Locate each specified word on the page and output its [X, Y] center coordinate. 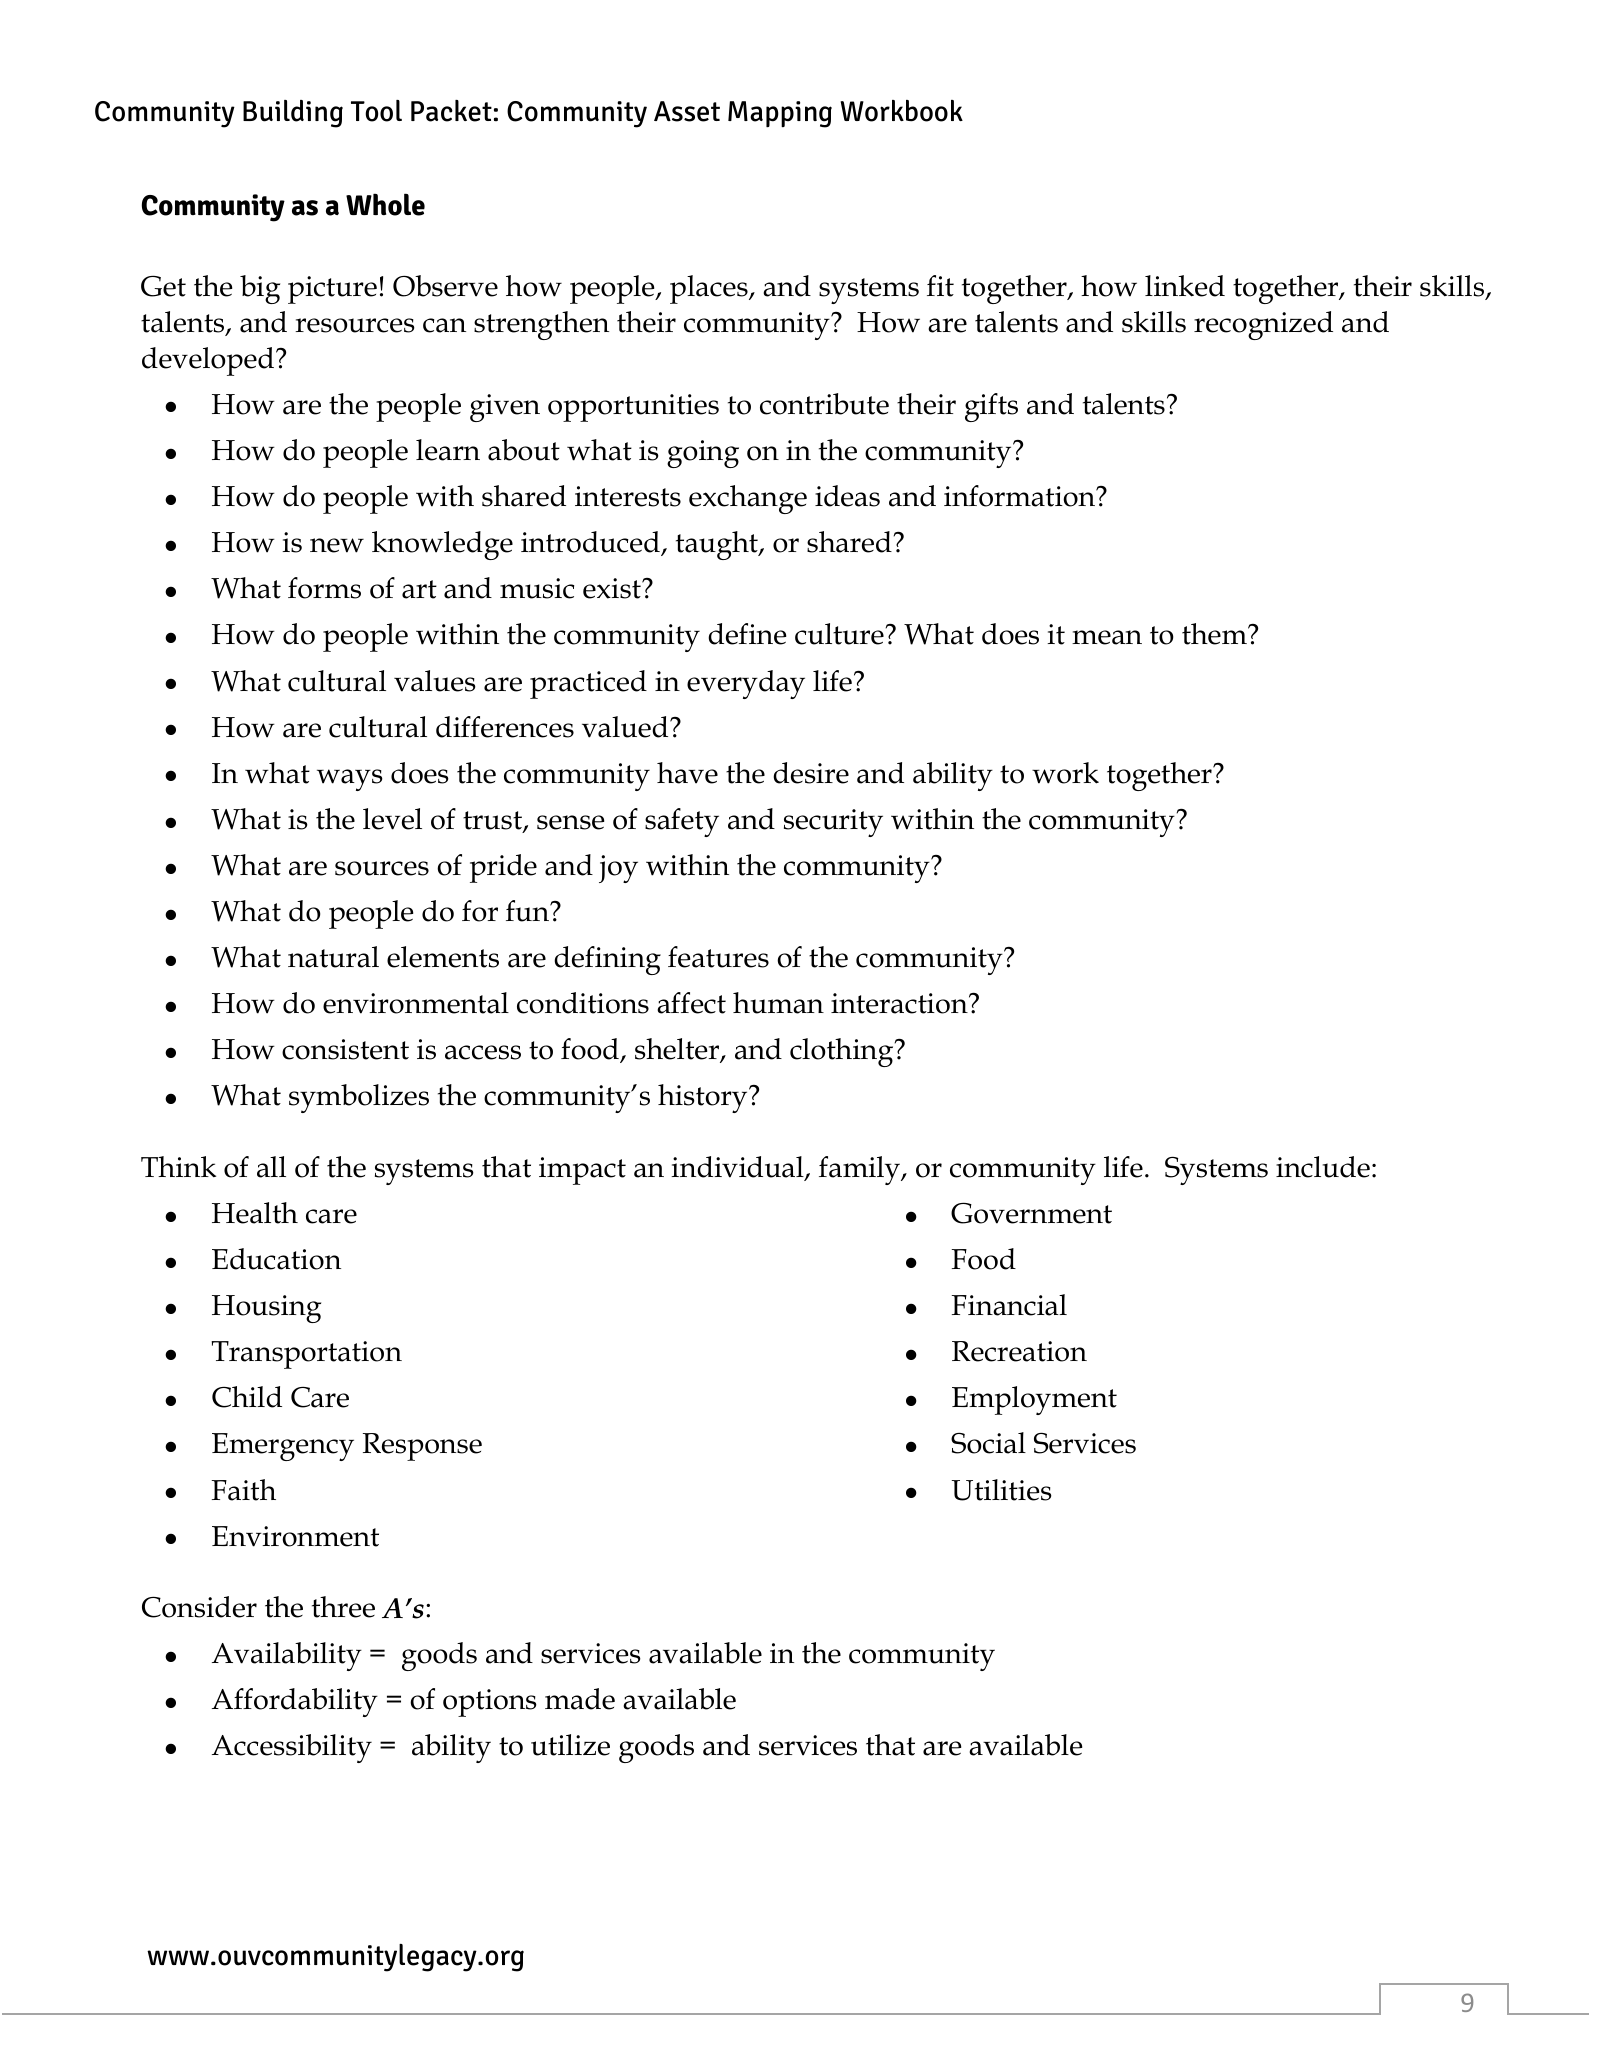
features [718, 957]
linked [1185, 286]
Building [293, 114]
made [580, 1699]
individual [738, 1168]
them [1215, 634]
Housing [266, 1309]
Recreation [1019, 1351]
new [337, 545]
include [1323, 1167]
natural [333, 957]
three [343, 1607]
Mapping [780, 114]
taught [718, 545]
